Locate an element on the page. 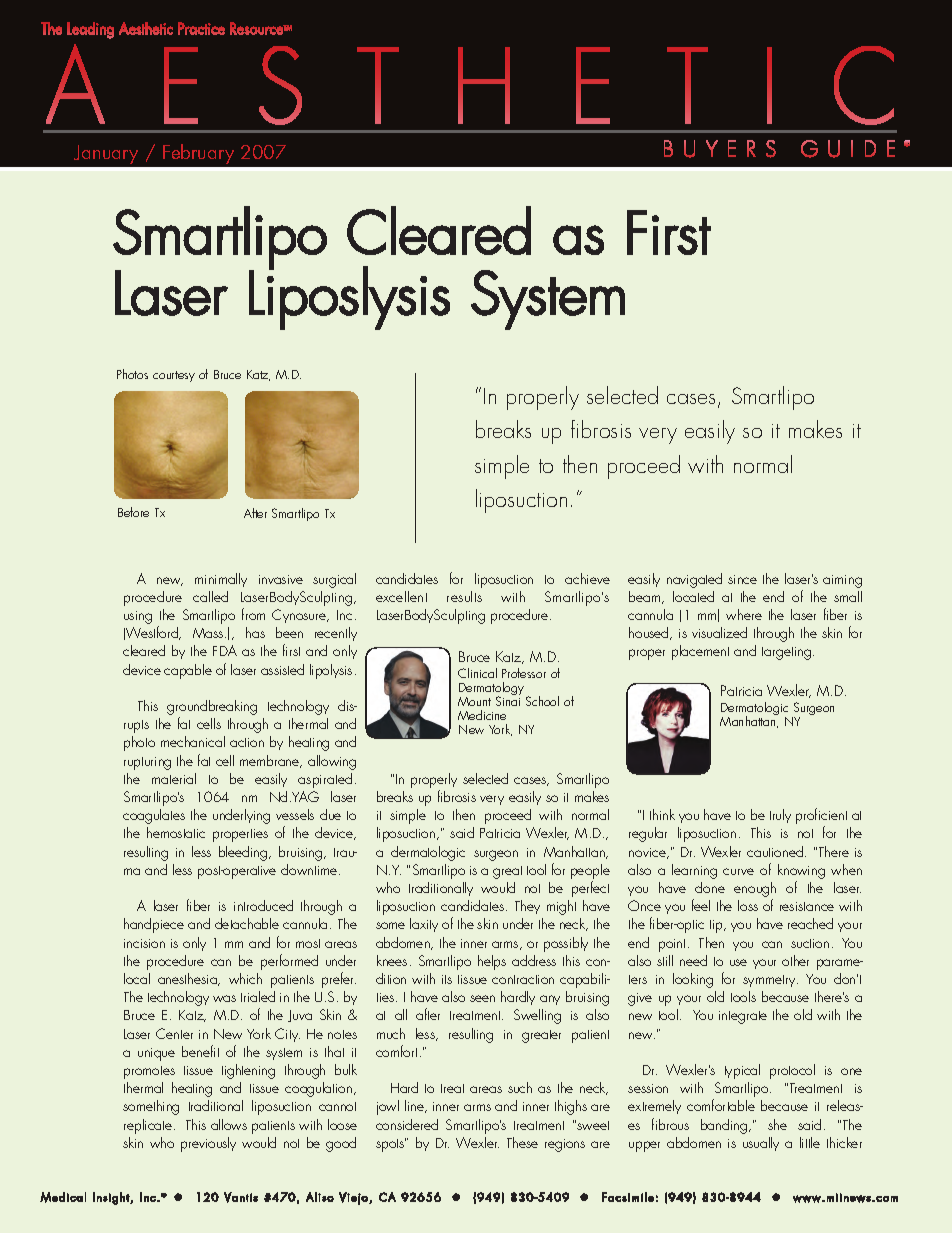  Mount is located at coordinates (474, 701).
